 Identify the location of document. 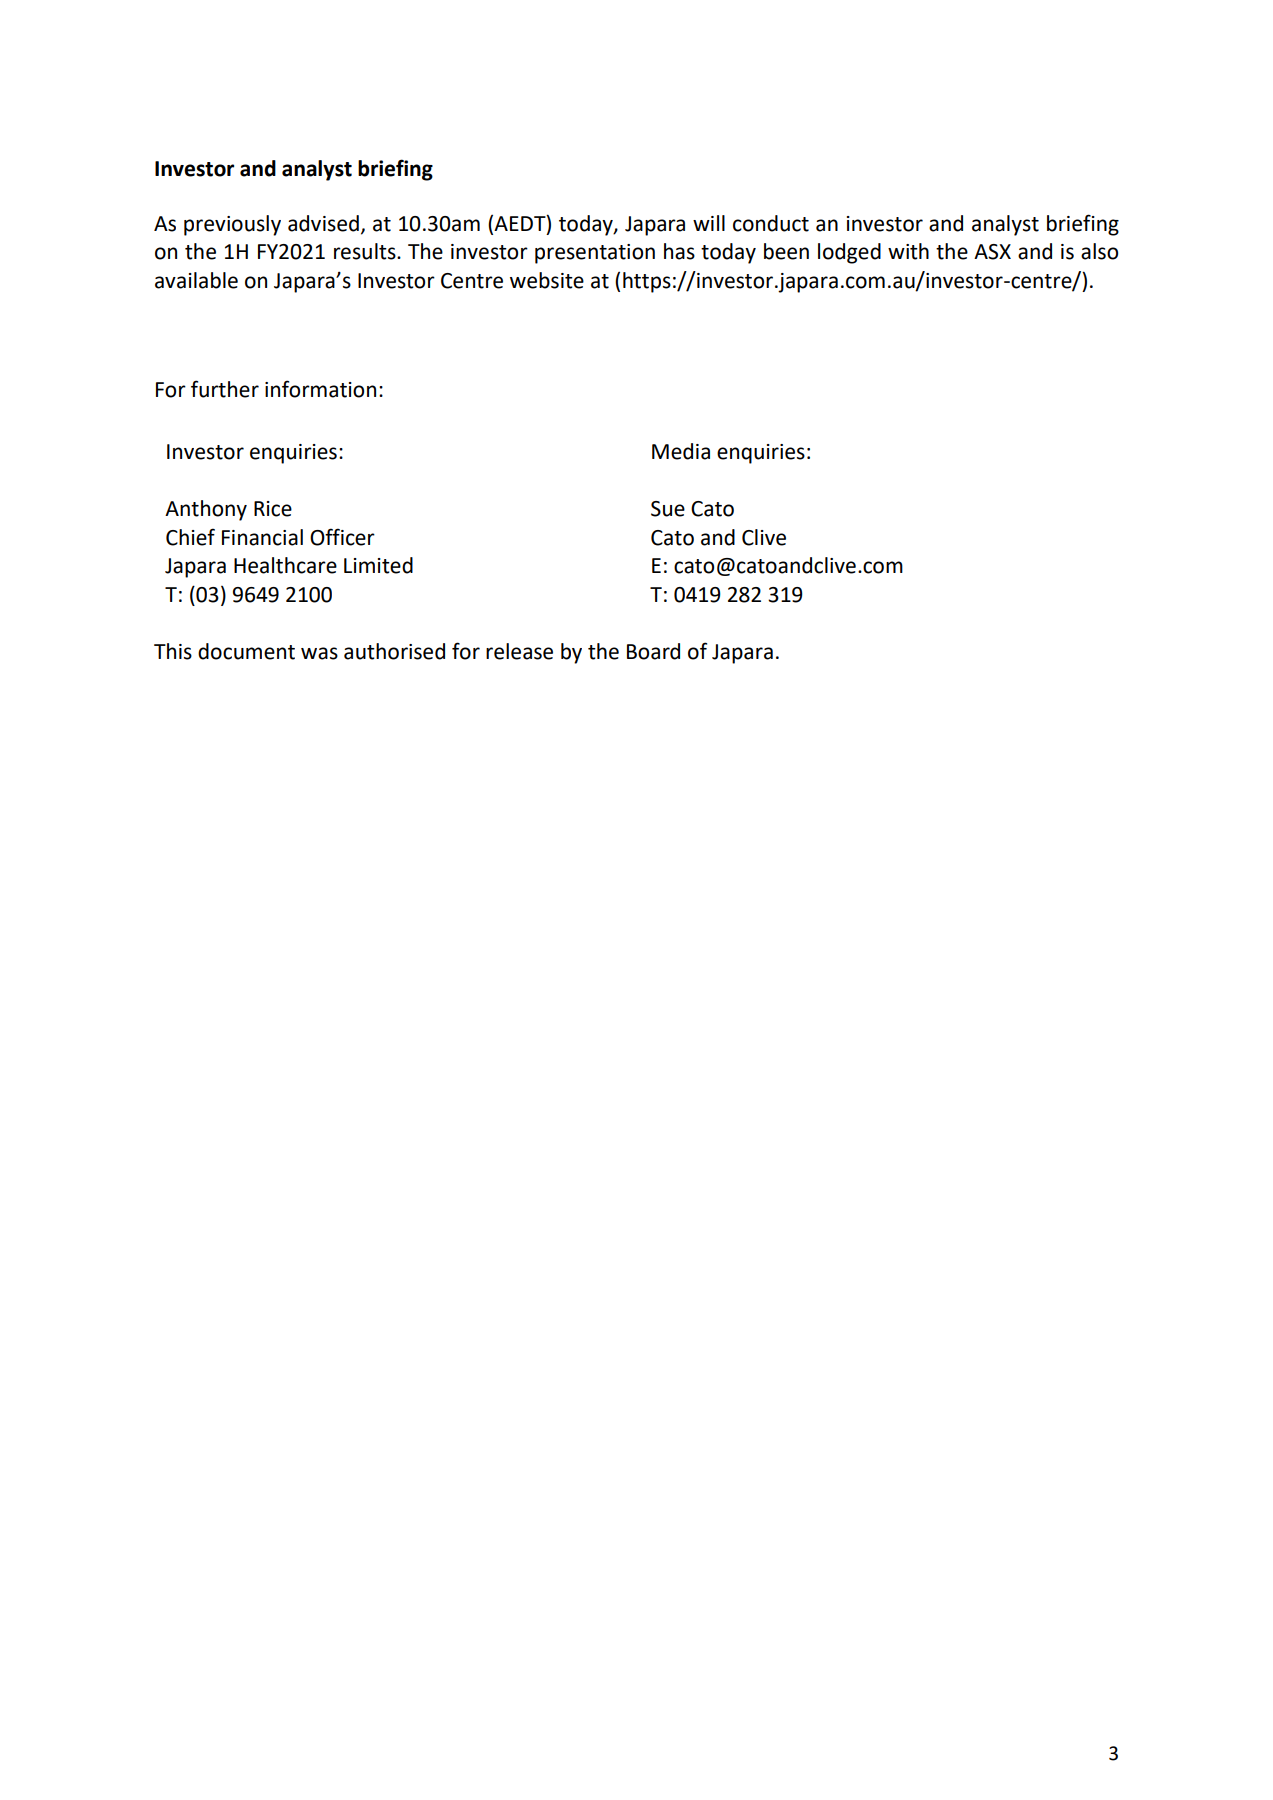
(246, 651).
